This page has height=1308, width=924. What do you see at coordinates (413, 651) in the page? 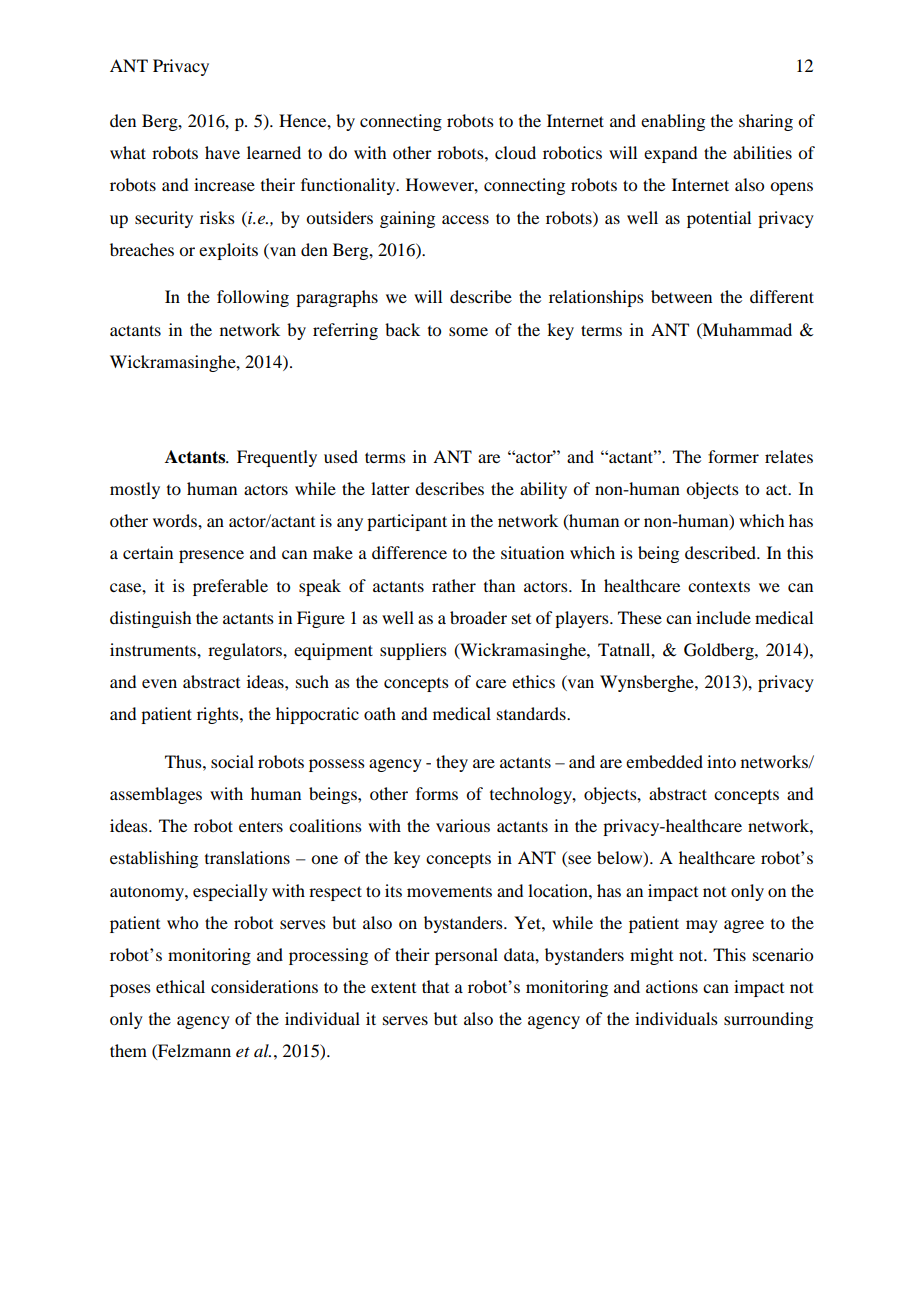
I see `suppliers` at bounding box center [413, 651].
